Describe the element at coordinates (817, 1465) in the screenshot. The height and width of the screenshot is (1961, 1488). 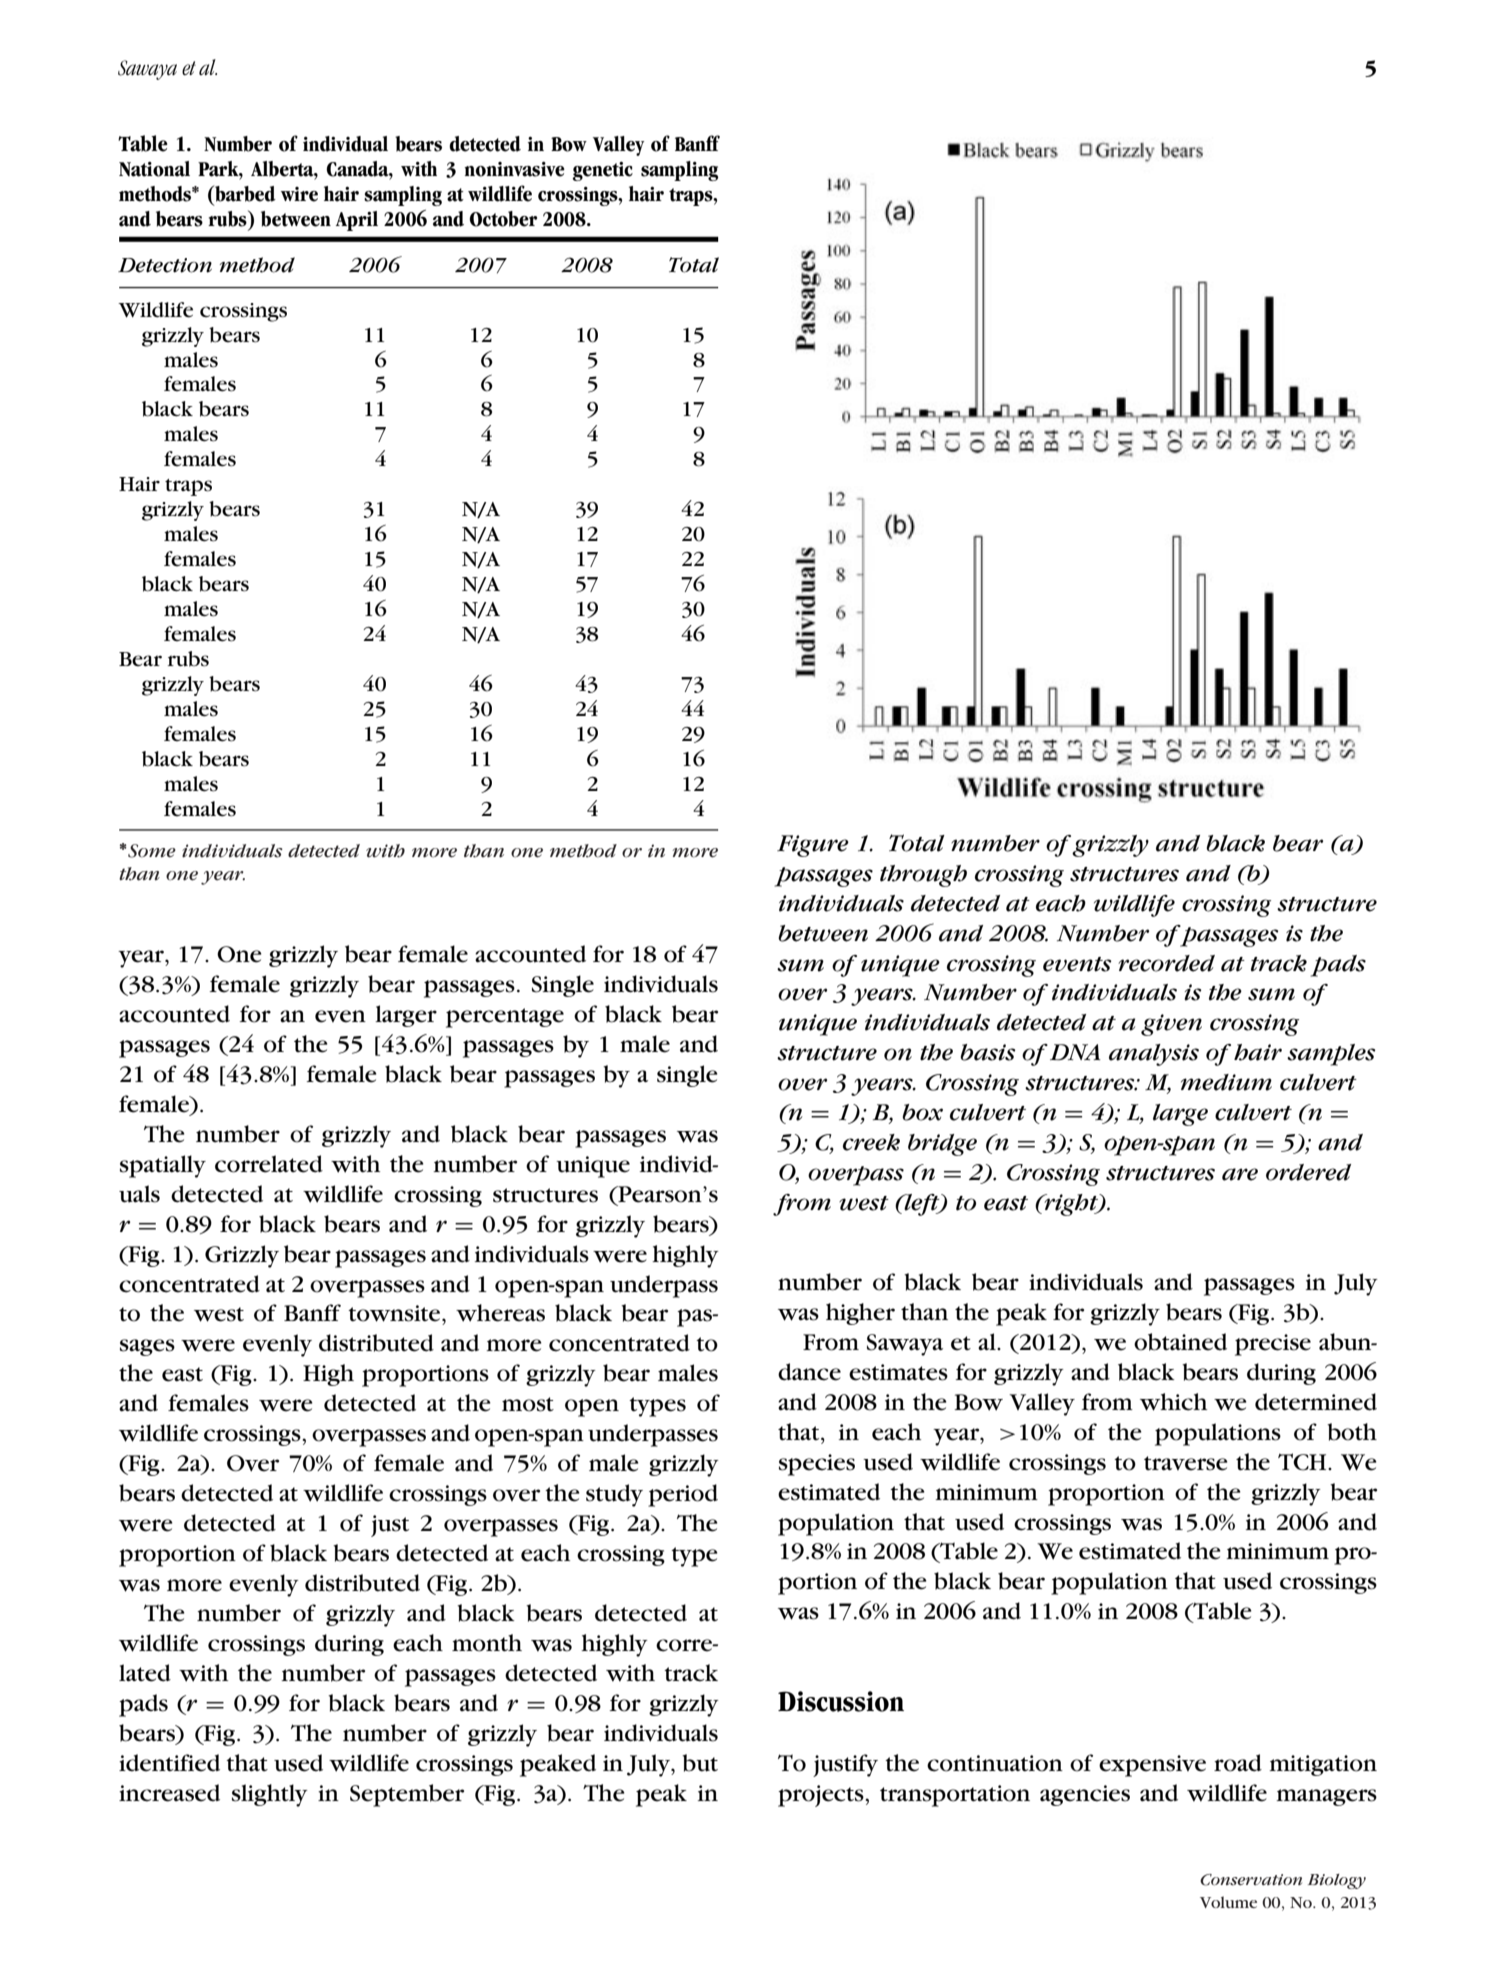
I see `species` at that location.
